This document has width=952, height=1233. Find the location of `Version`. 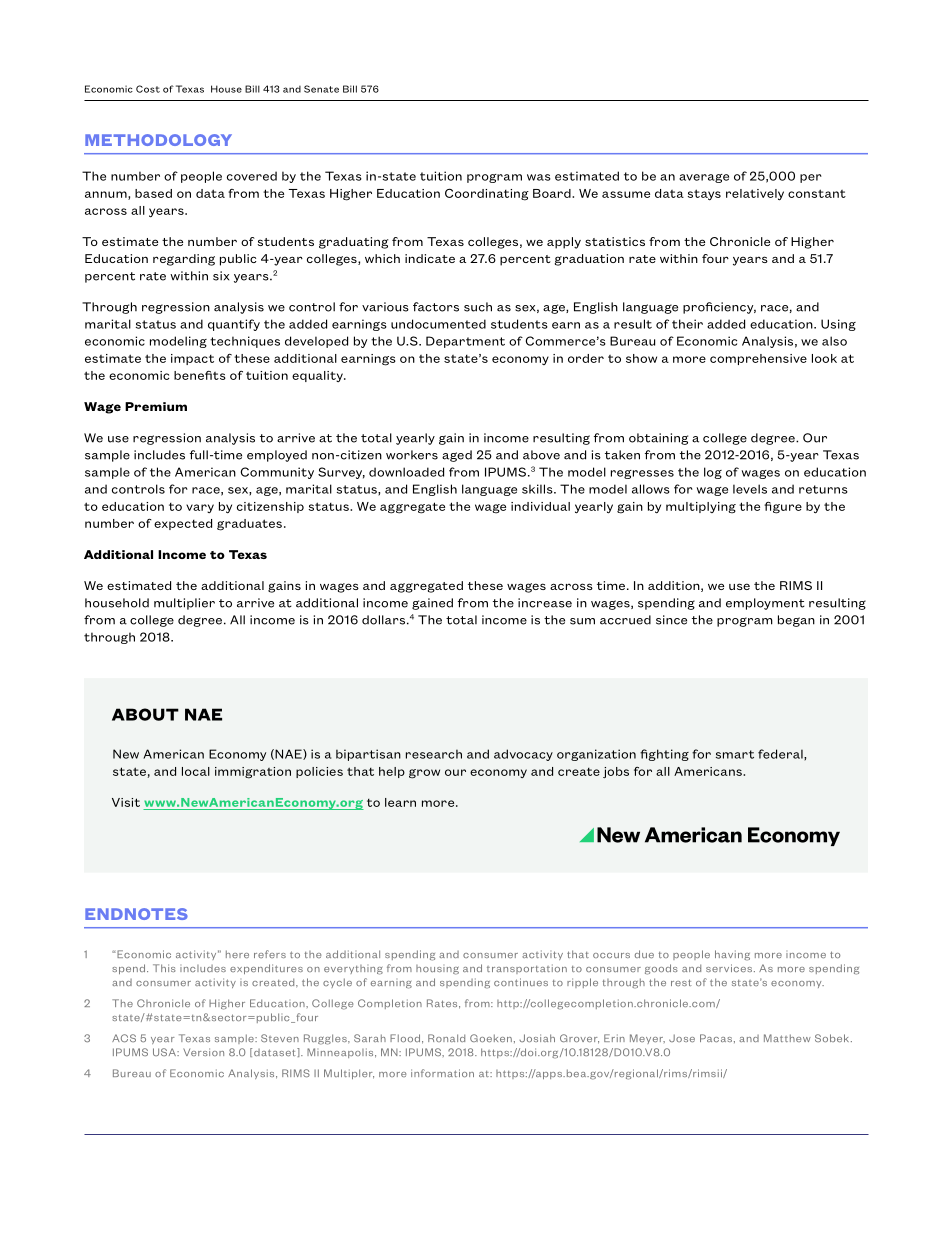

Version is located at coordinates (203, 1052).
